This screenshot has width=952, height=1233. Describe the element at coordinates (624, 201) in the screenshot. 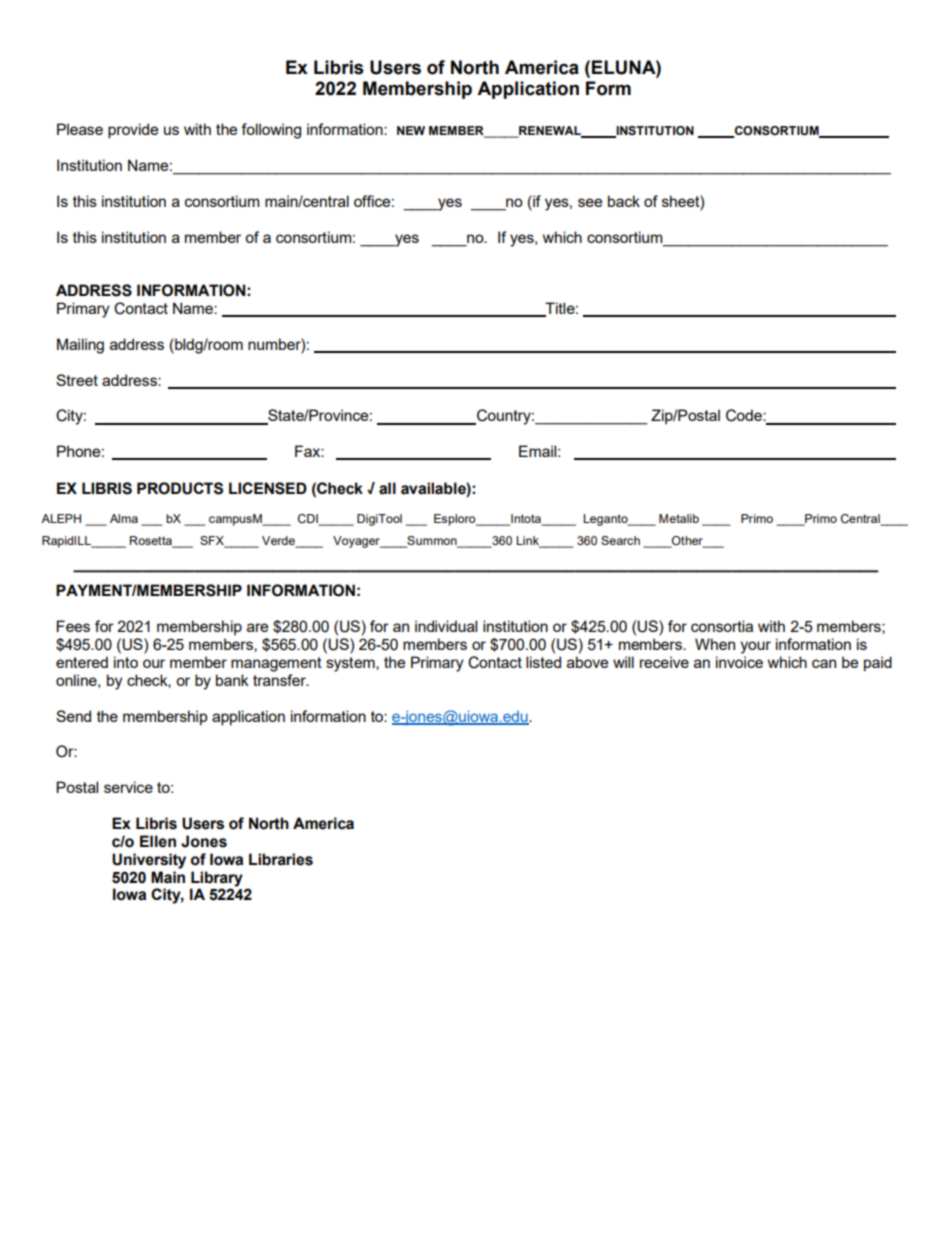

I see `back` at that location.
